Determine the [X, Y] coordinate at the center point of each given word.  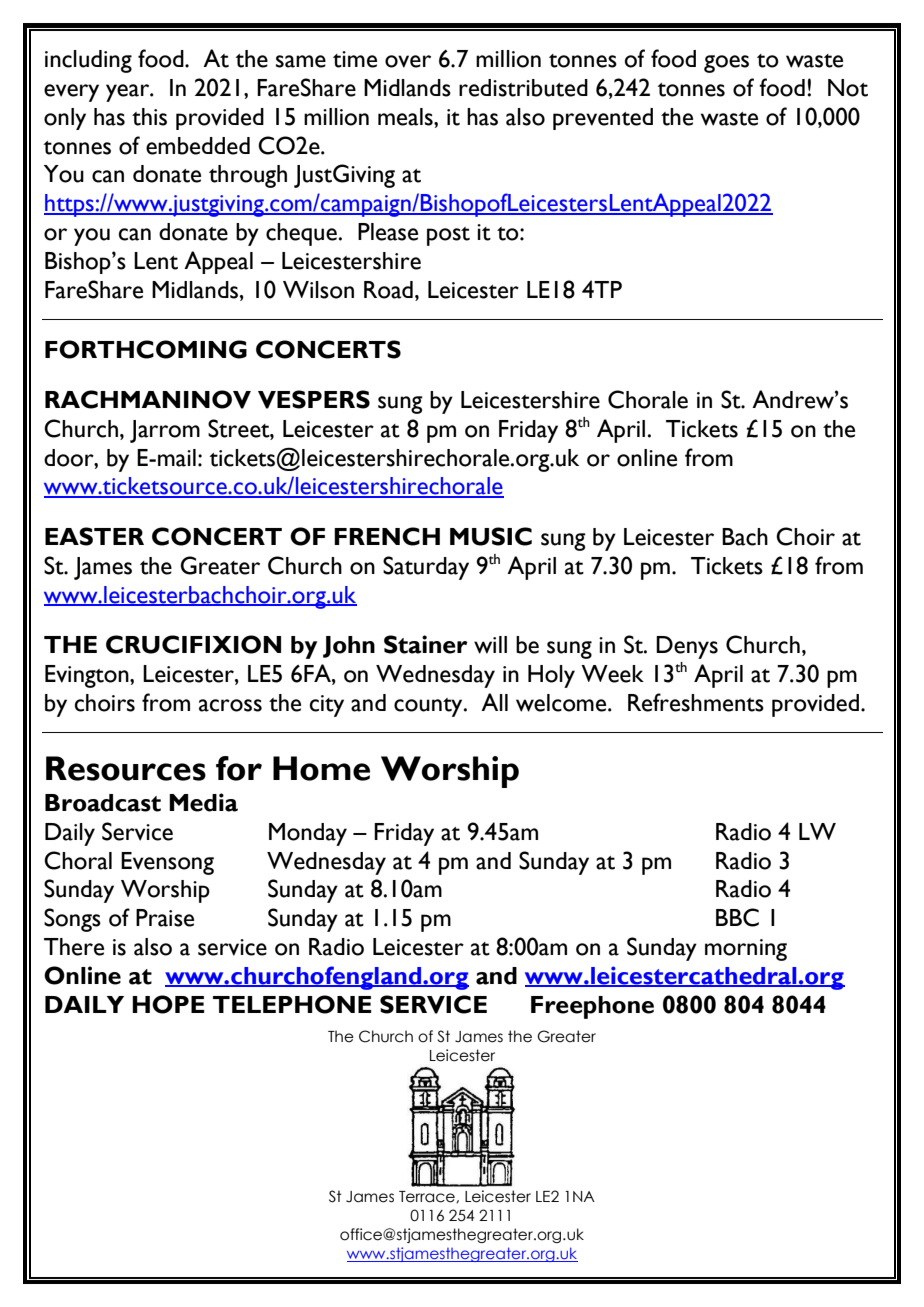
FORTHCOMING [146, 349]
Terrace [428, 1197]
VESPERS [314, 399]
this [149, 117]
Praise [165, 918]
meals [406, 117]
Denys [687, 647]
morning [746, 950]
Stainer [426, 644]
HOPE [168, 1004]
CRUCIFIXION [193, 644]
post [448, 236]
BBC [737, 917]
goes [726, 64]
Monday [308, 834]
